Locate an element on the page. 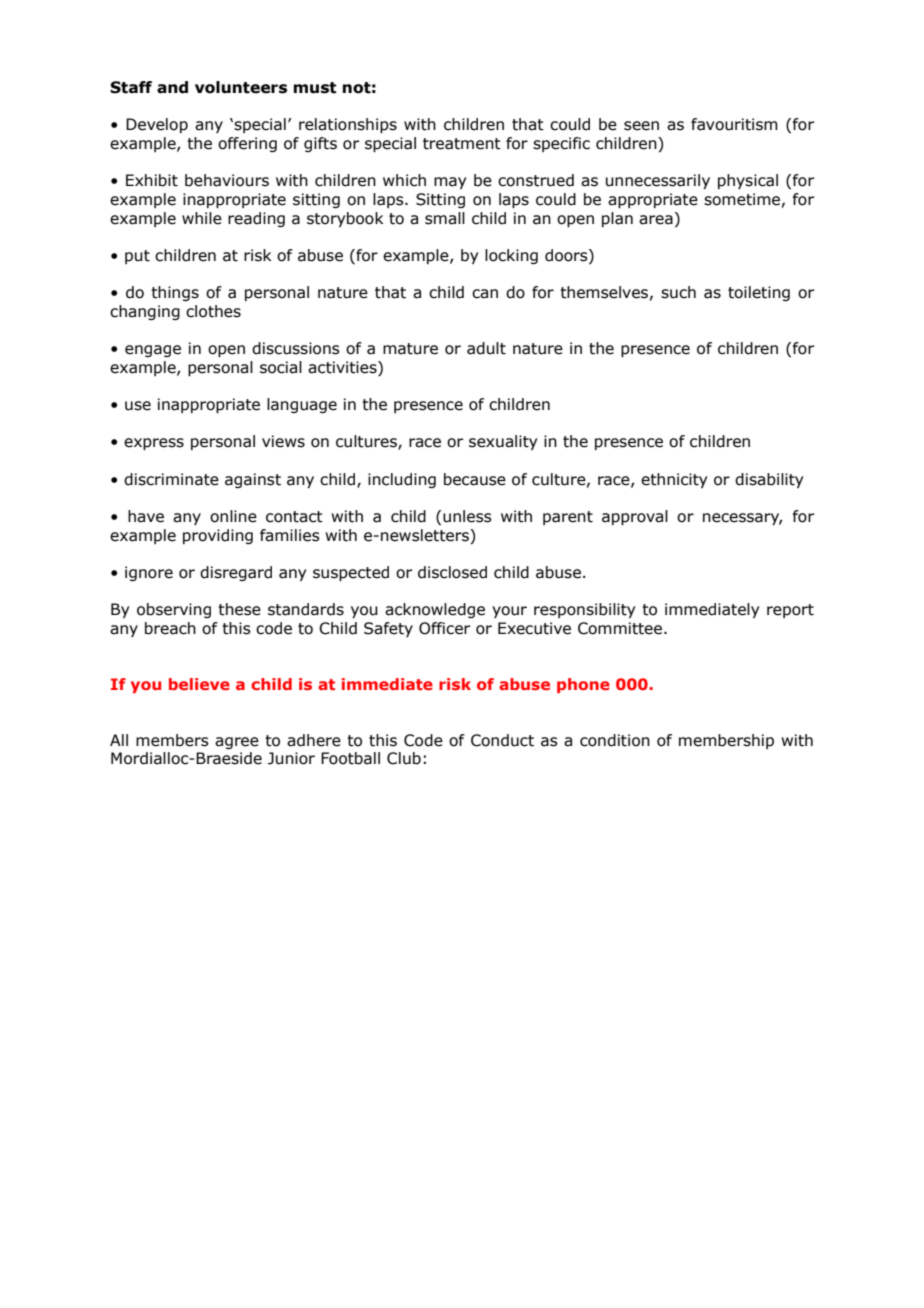  Conduct is located at coordinates (502, 740).
